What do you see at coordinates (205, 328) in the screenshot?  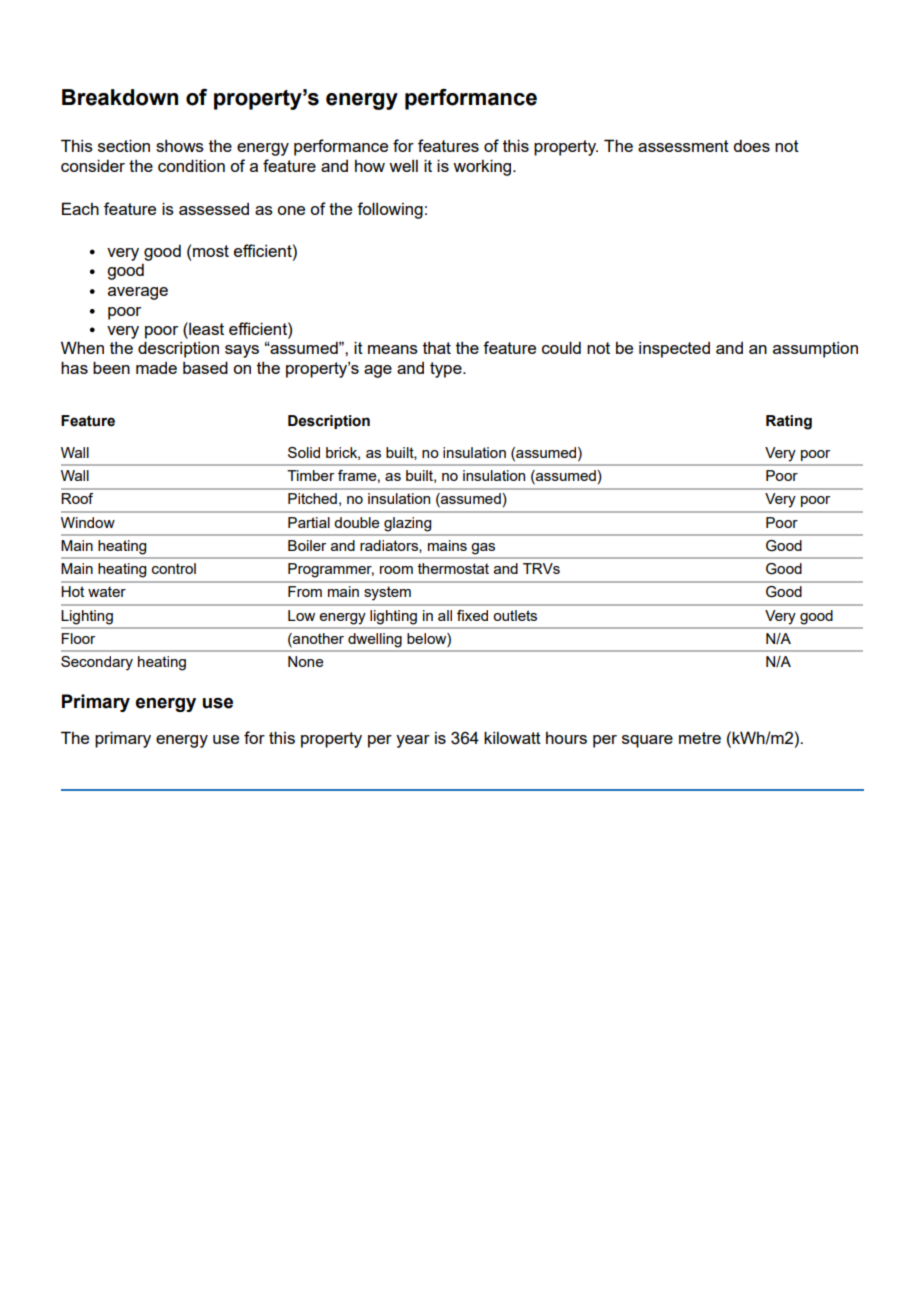 I see `least` at bounding box center [205, 328].
